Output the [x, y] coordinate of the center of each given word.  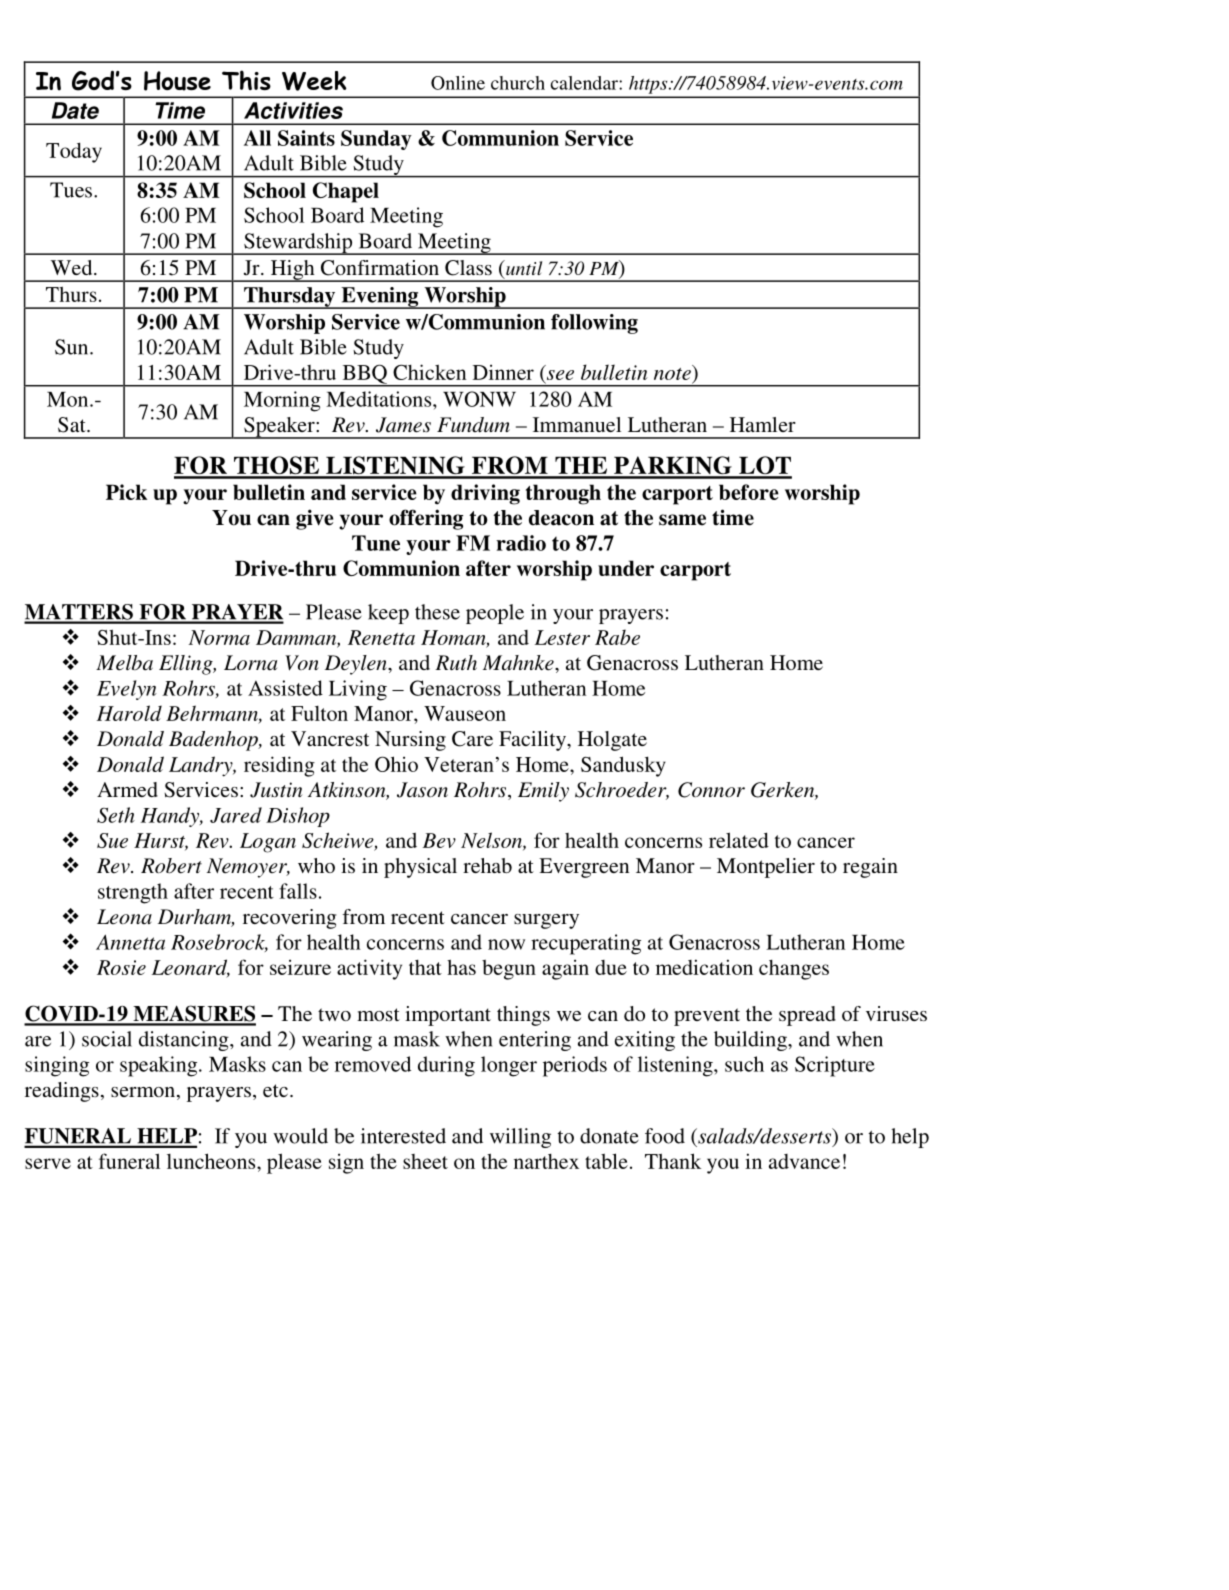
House [177, 81]
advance [804, 1161]
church [518, 83]
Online [458, 83]
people [495, 614]
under [626, 568]
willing [520, 1138]
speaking [160, 1066]
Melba [124, 663]
